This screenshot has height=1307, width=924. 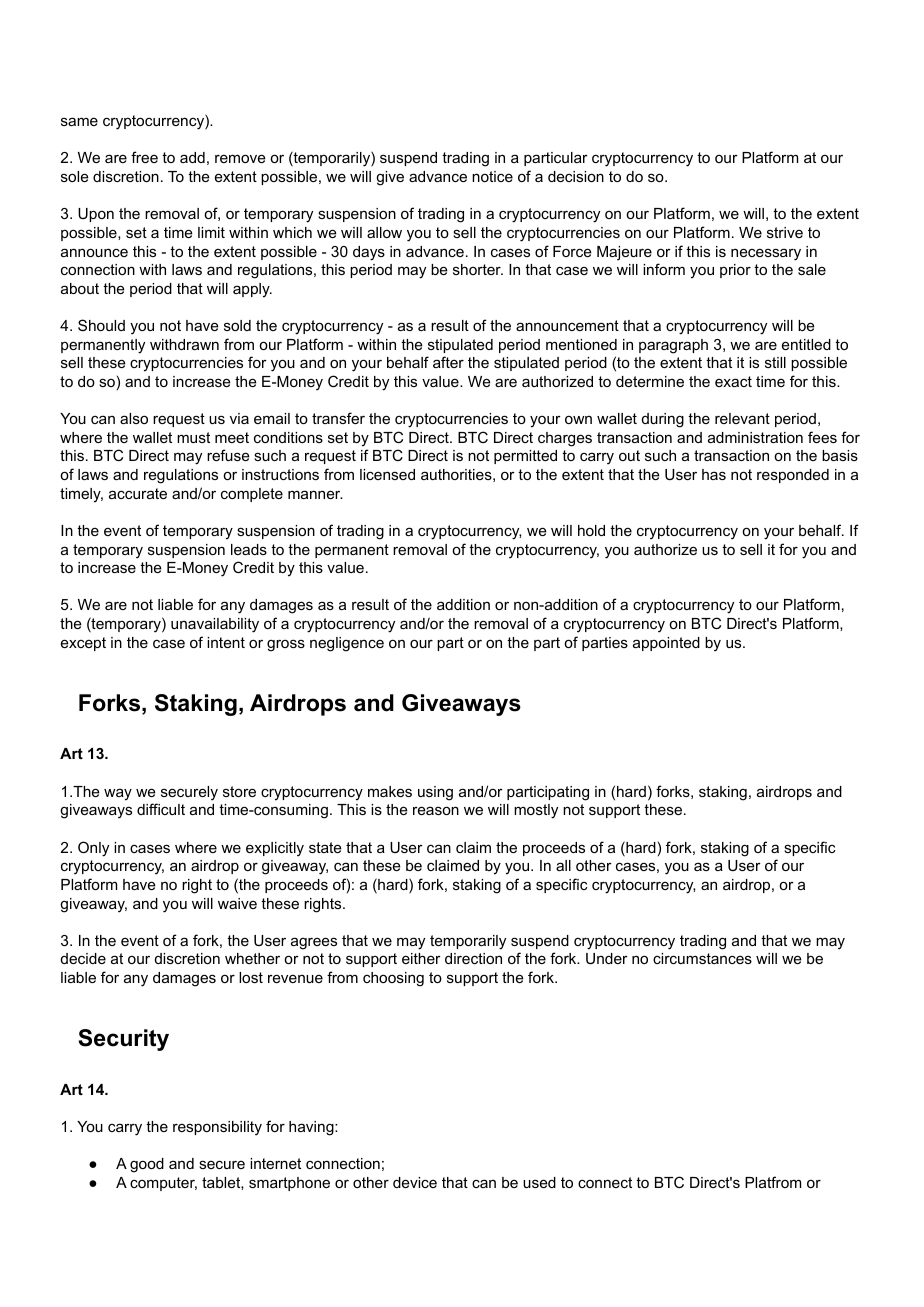 I want to click on circumstances, so click(x=702, y=958).
